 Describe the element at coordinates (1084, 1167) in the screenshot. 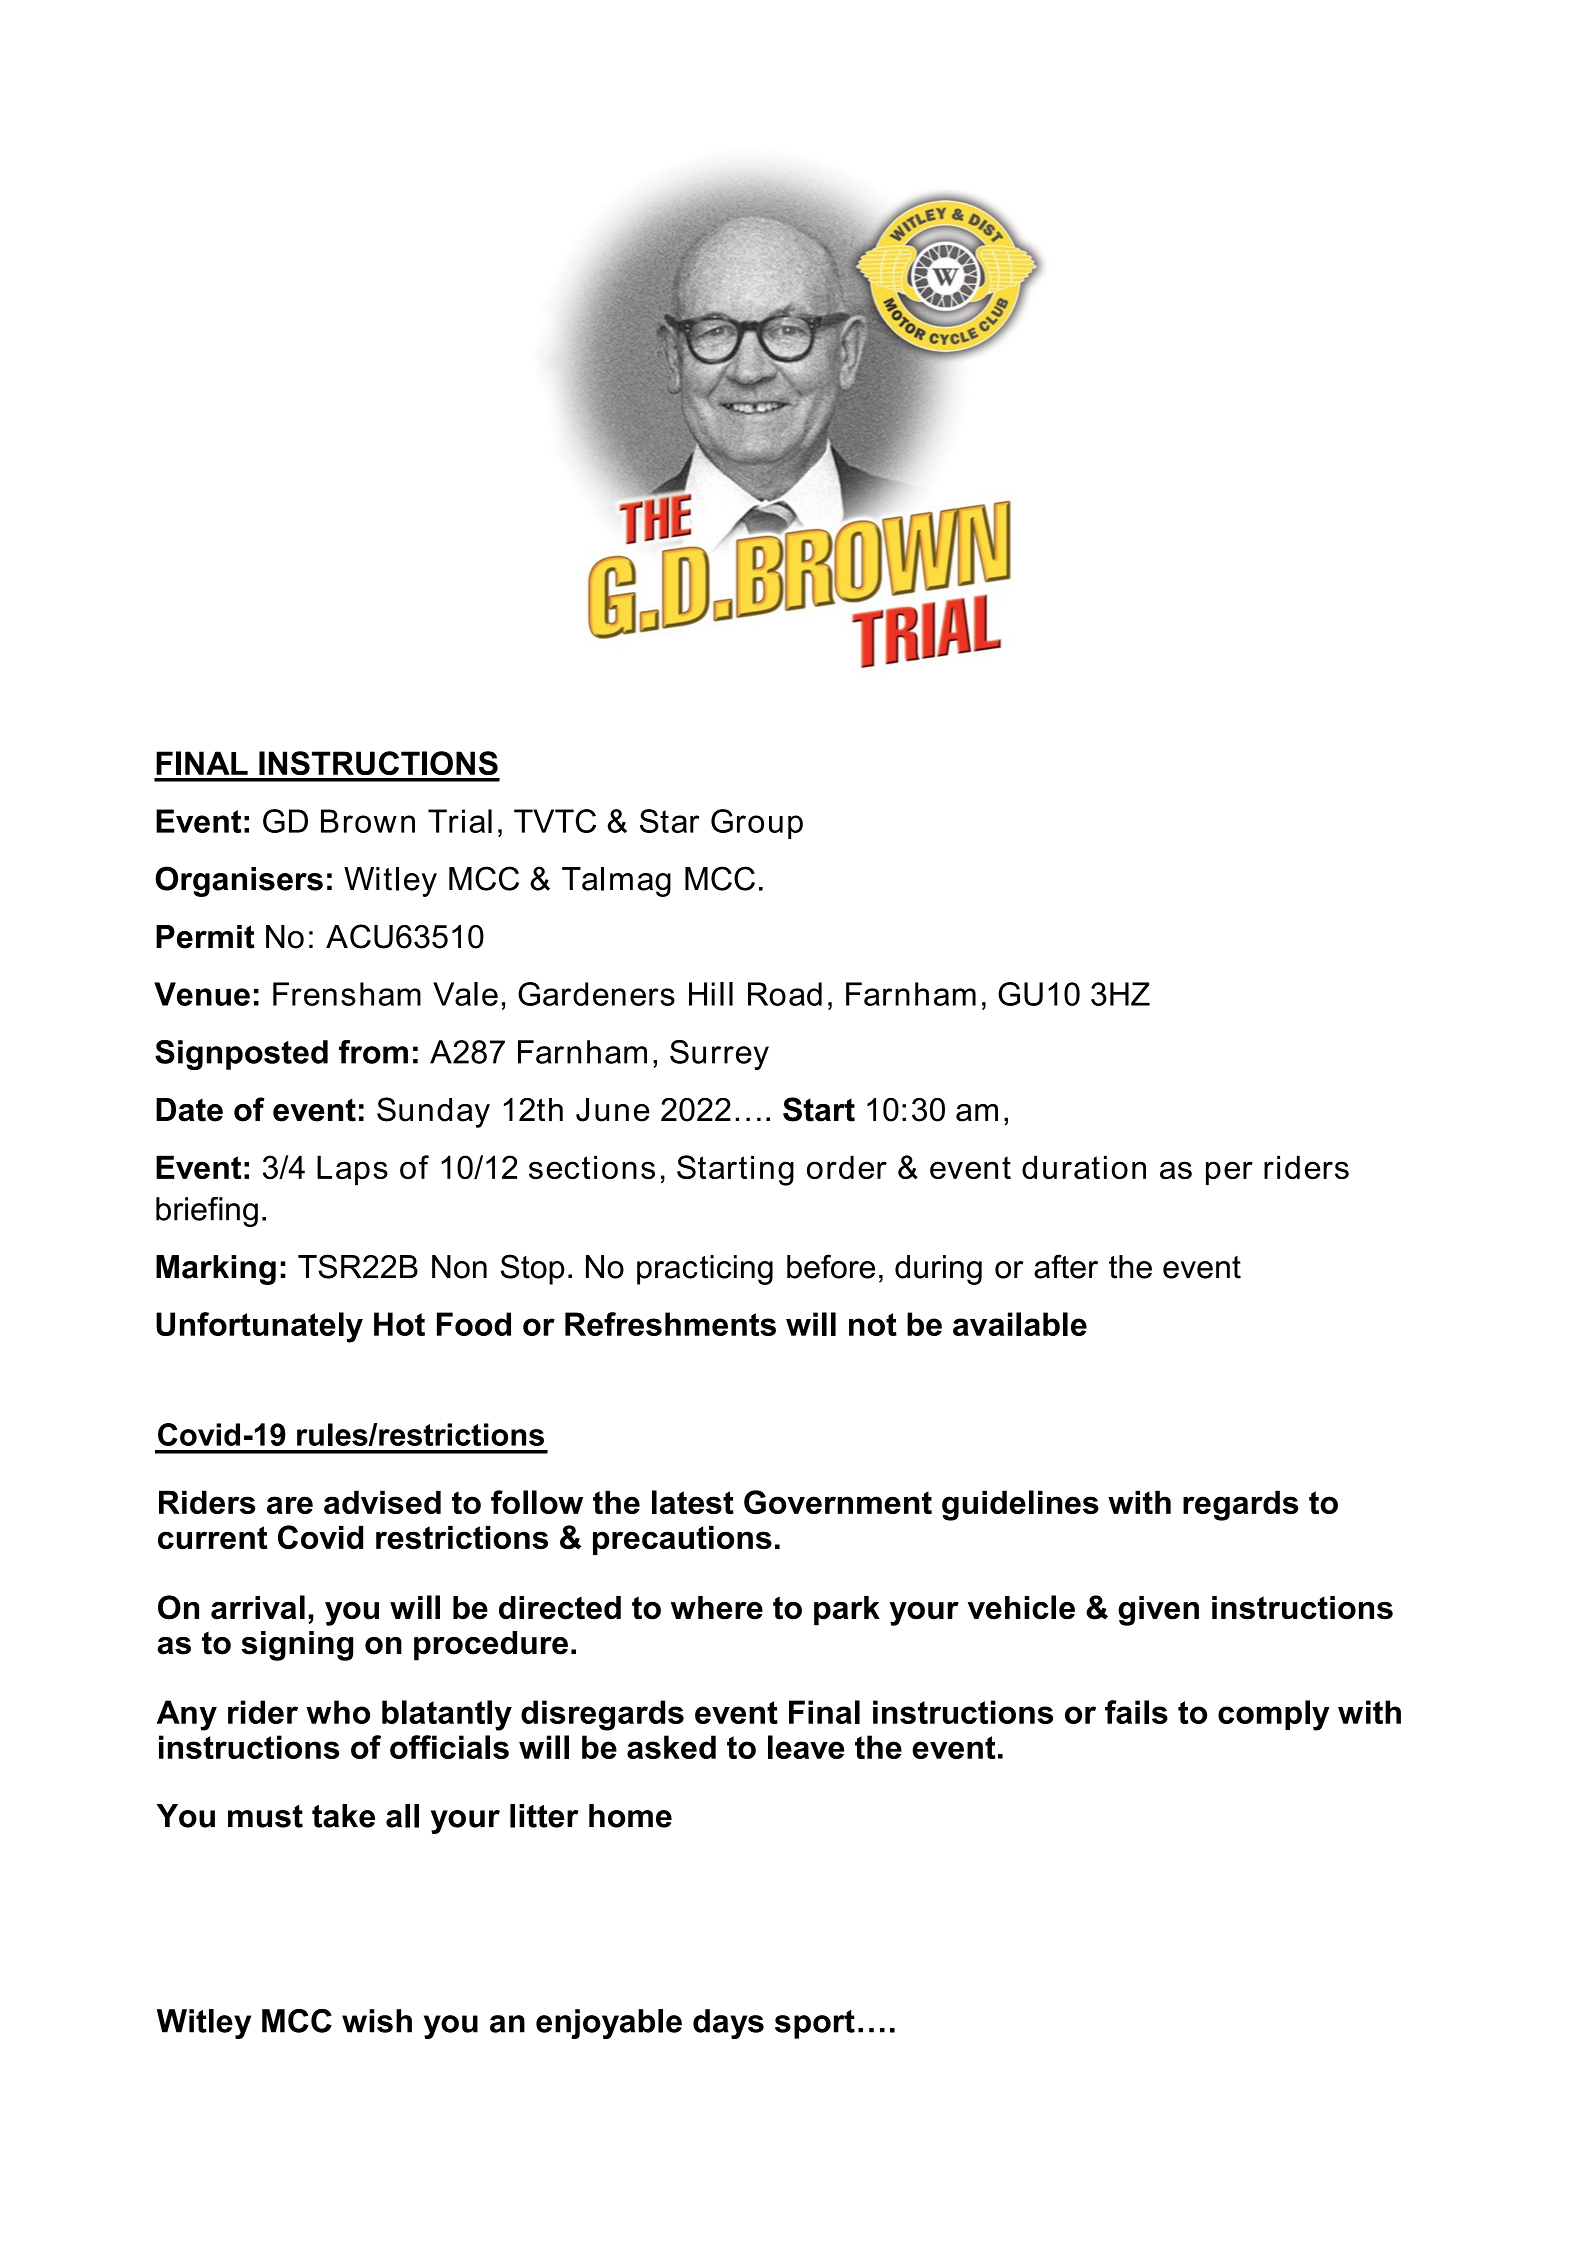

I see `duration` at that location.
